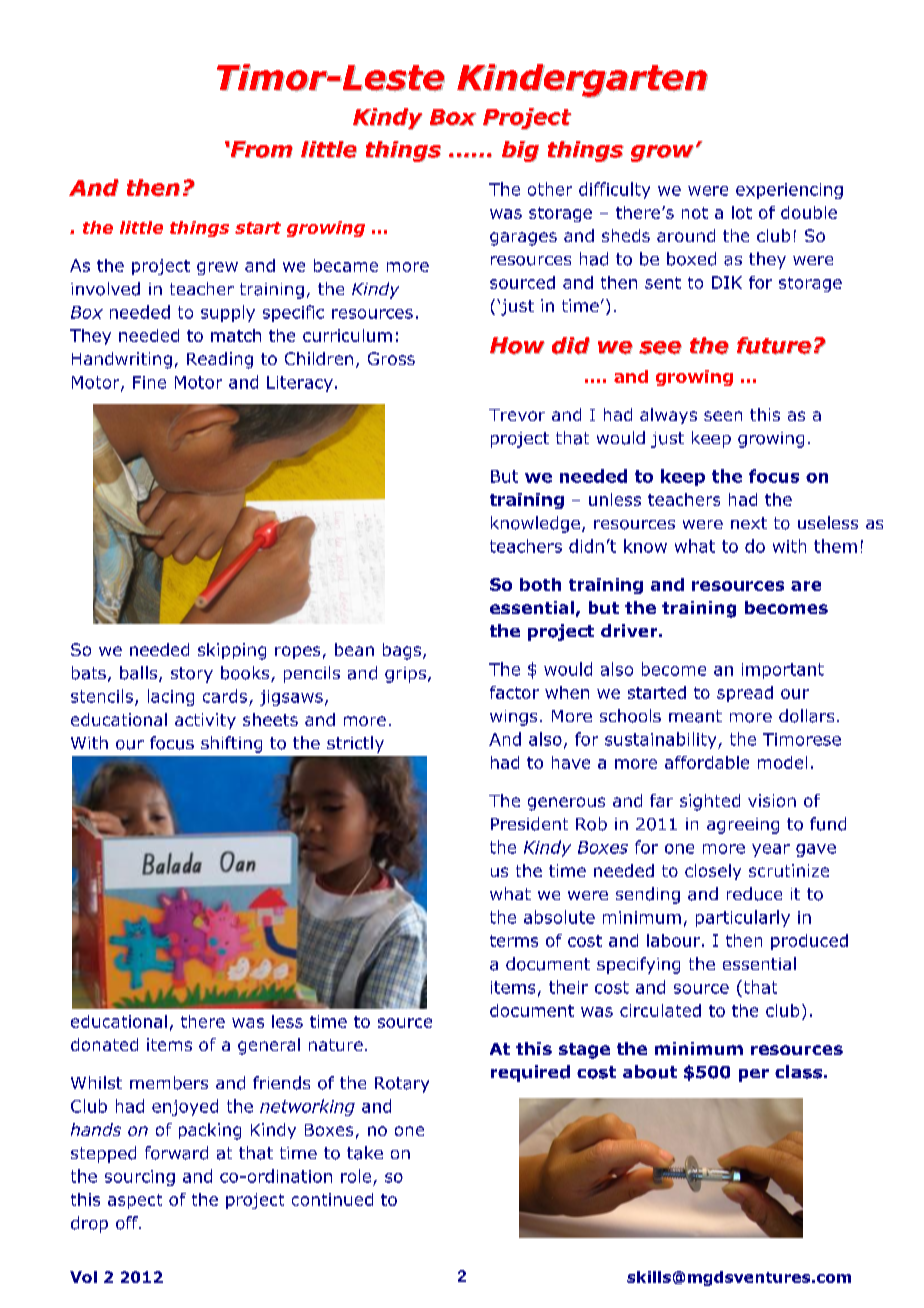 Image resolution: width=924 pixels, height=1308 pixels. Describe the element at coordinates (523, 239) in the page. I see `garages` at that location.
